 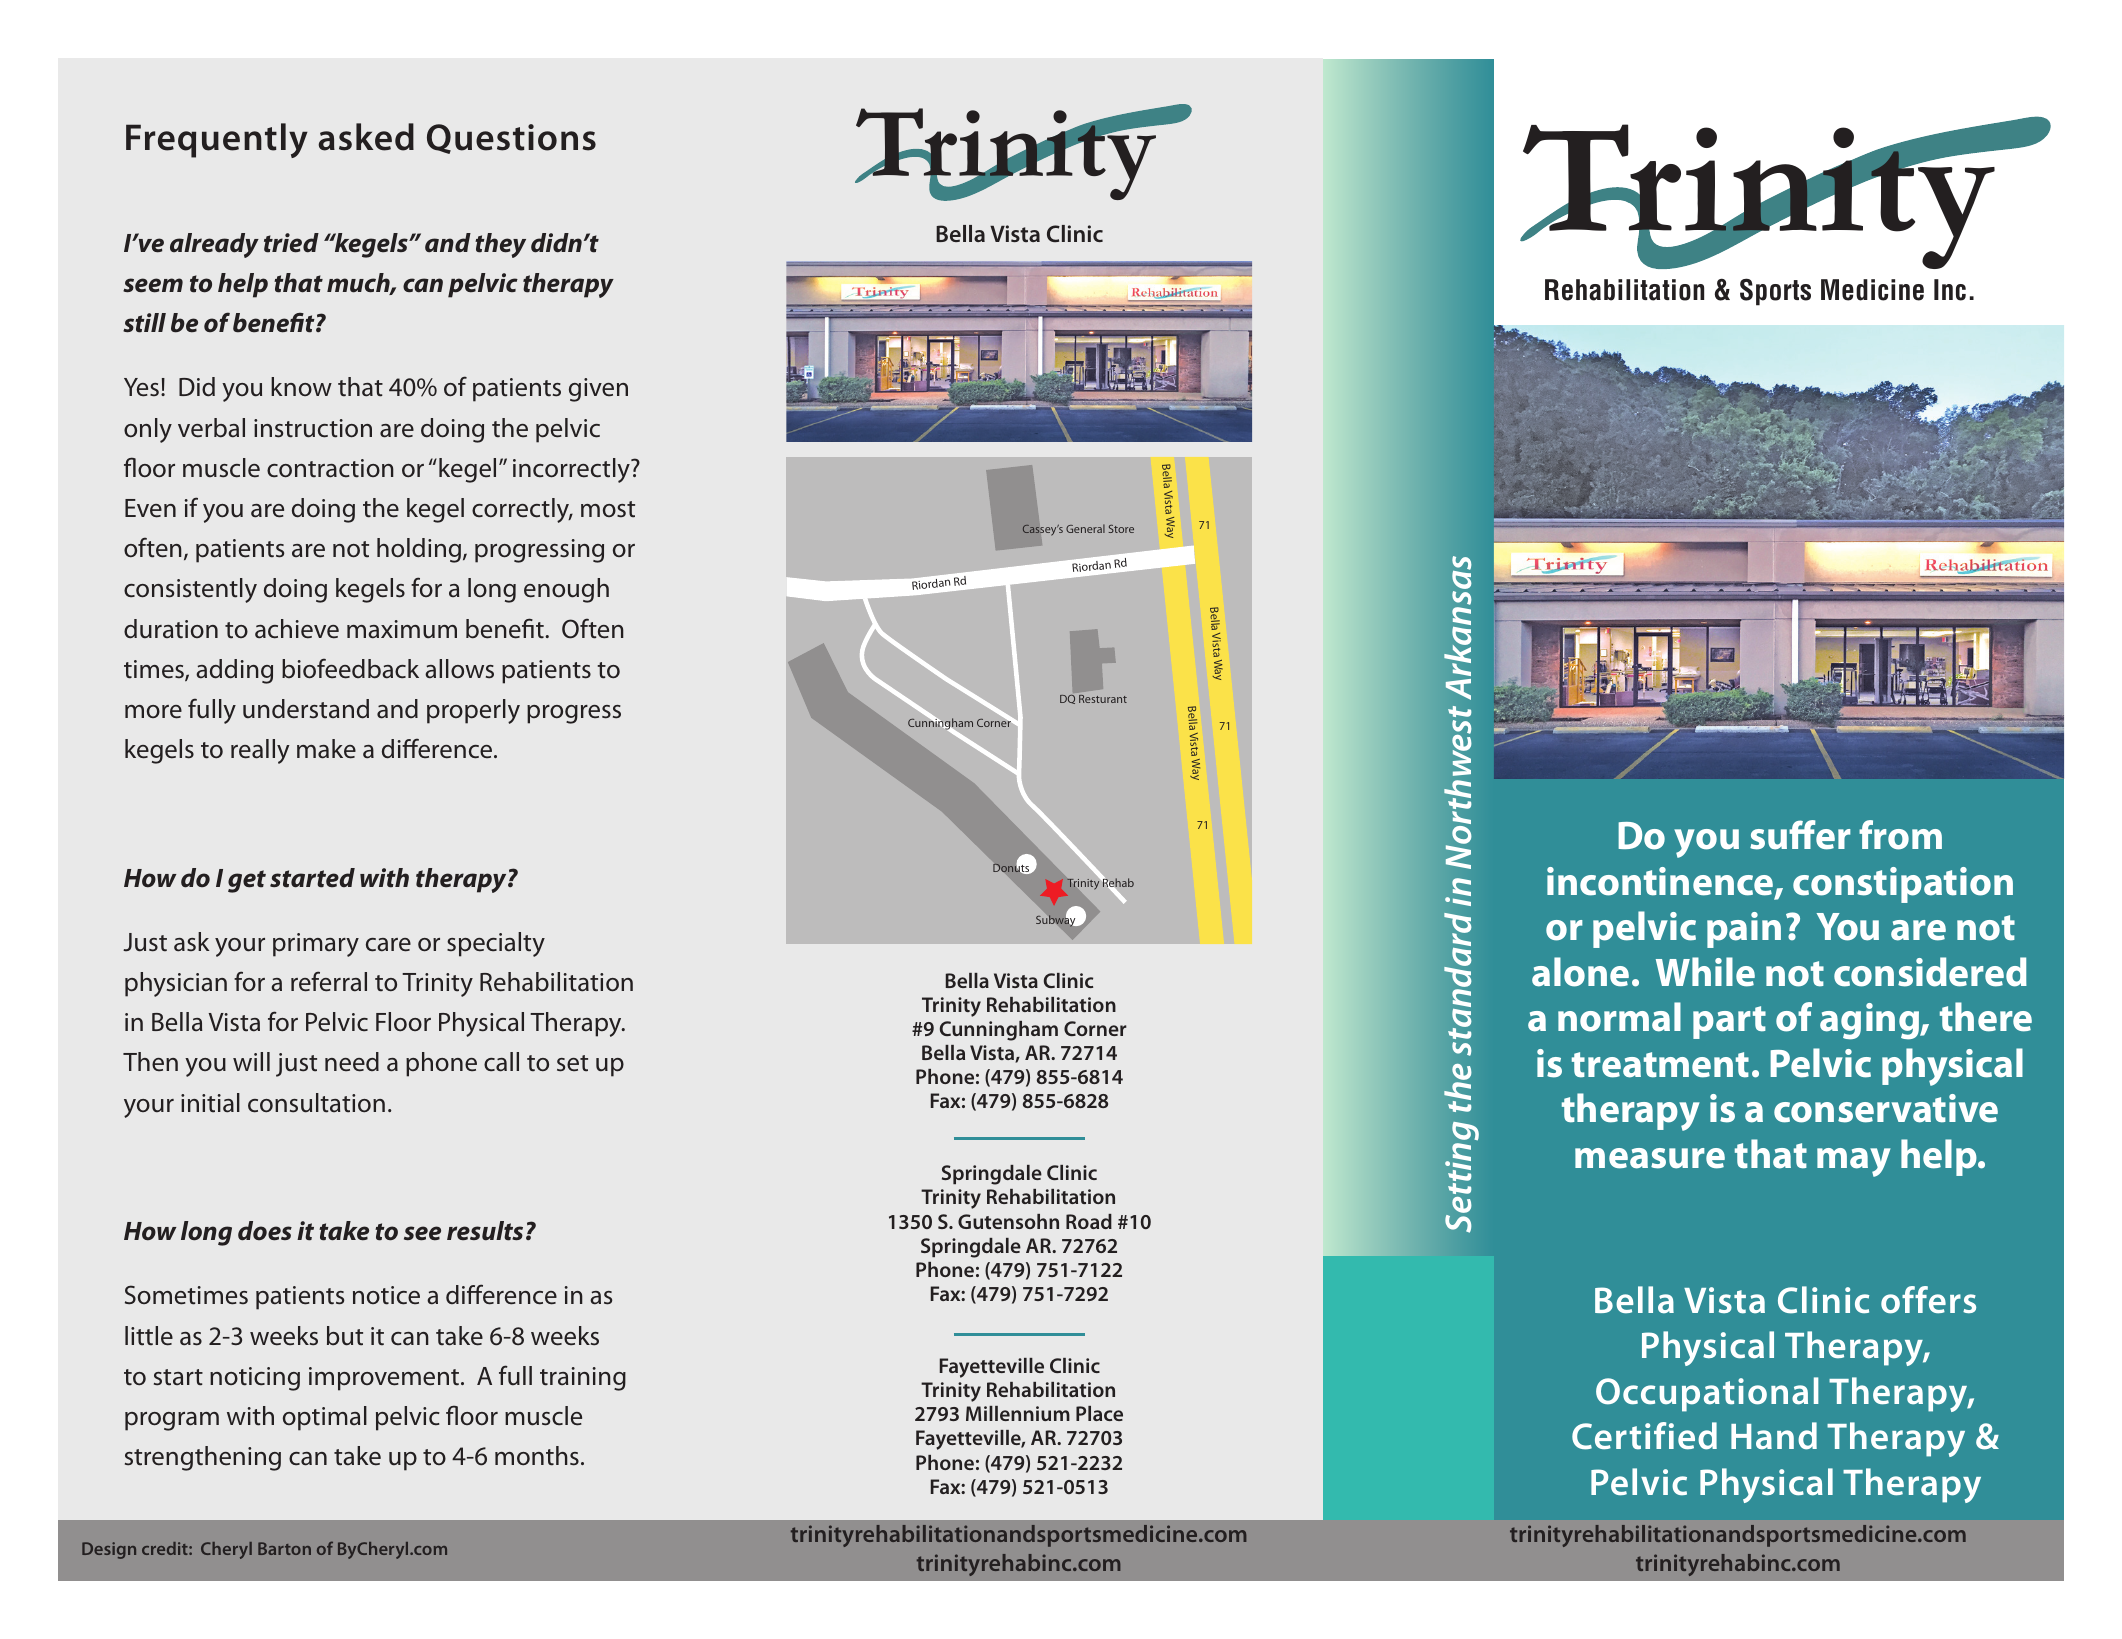 What do you see at coordinates (247, 881) in the screenshot?
I see `get` at bounding box center [247, 881].
